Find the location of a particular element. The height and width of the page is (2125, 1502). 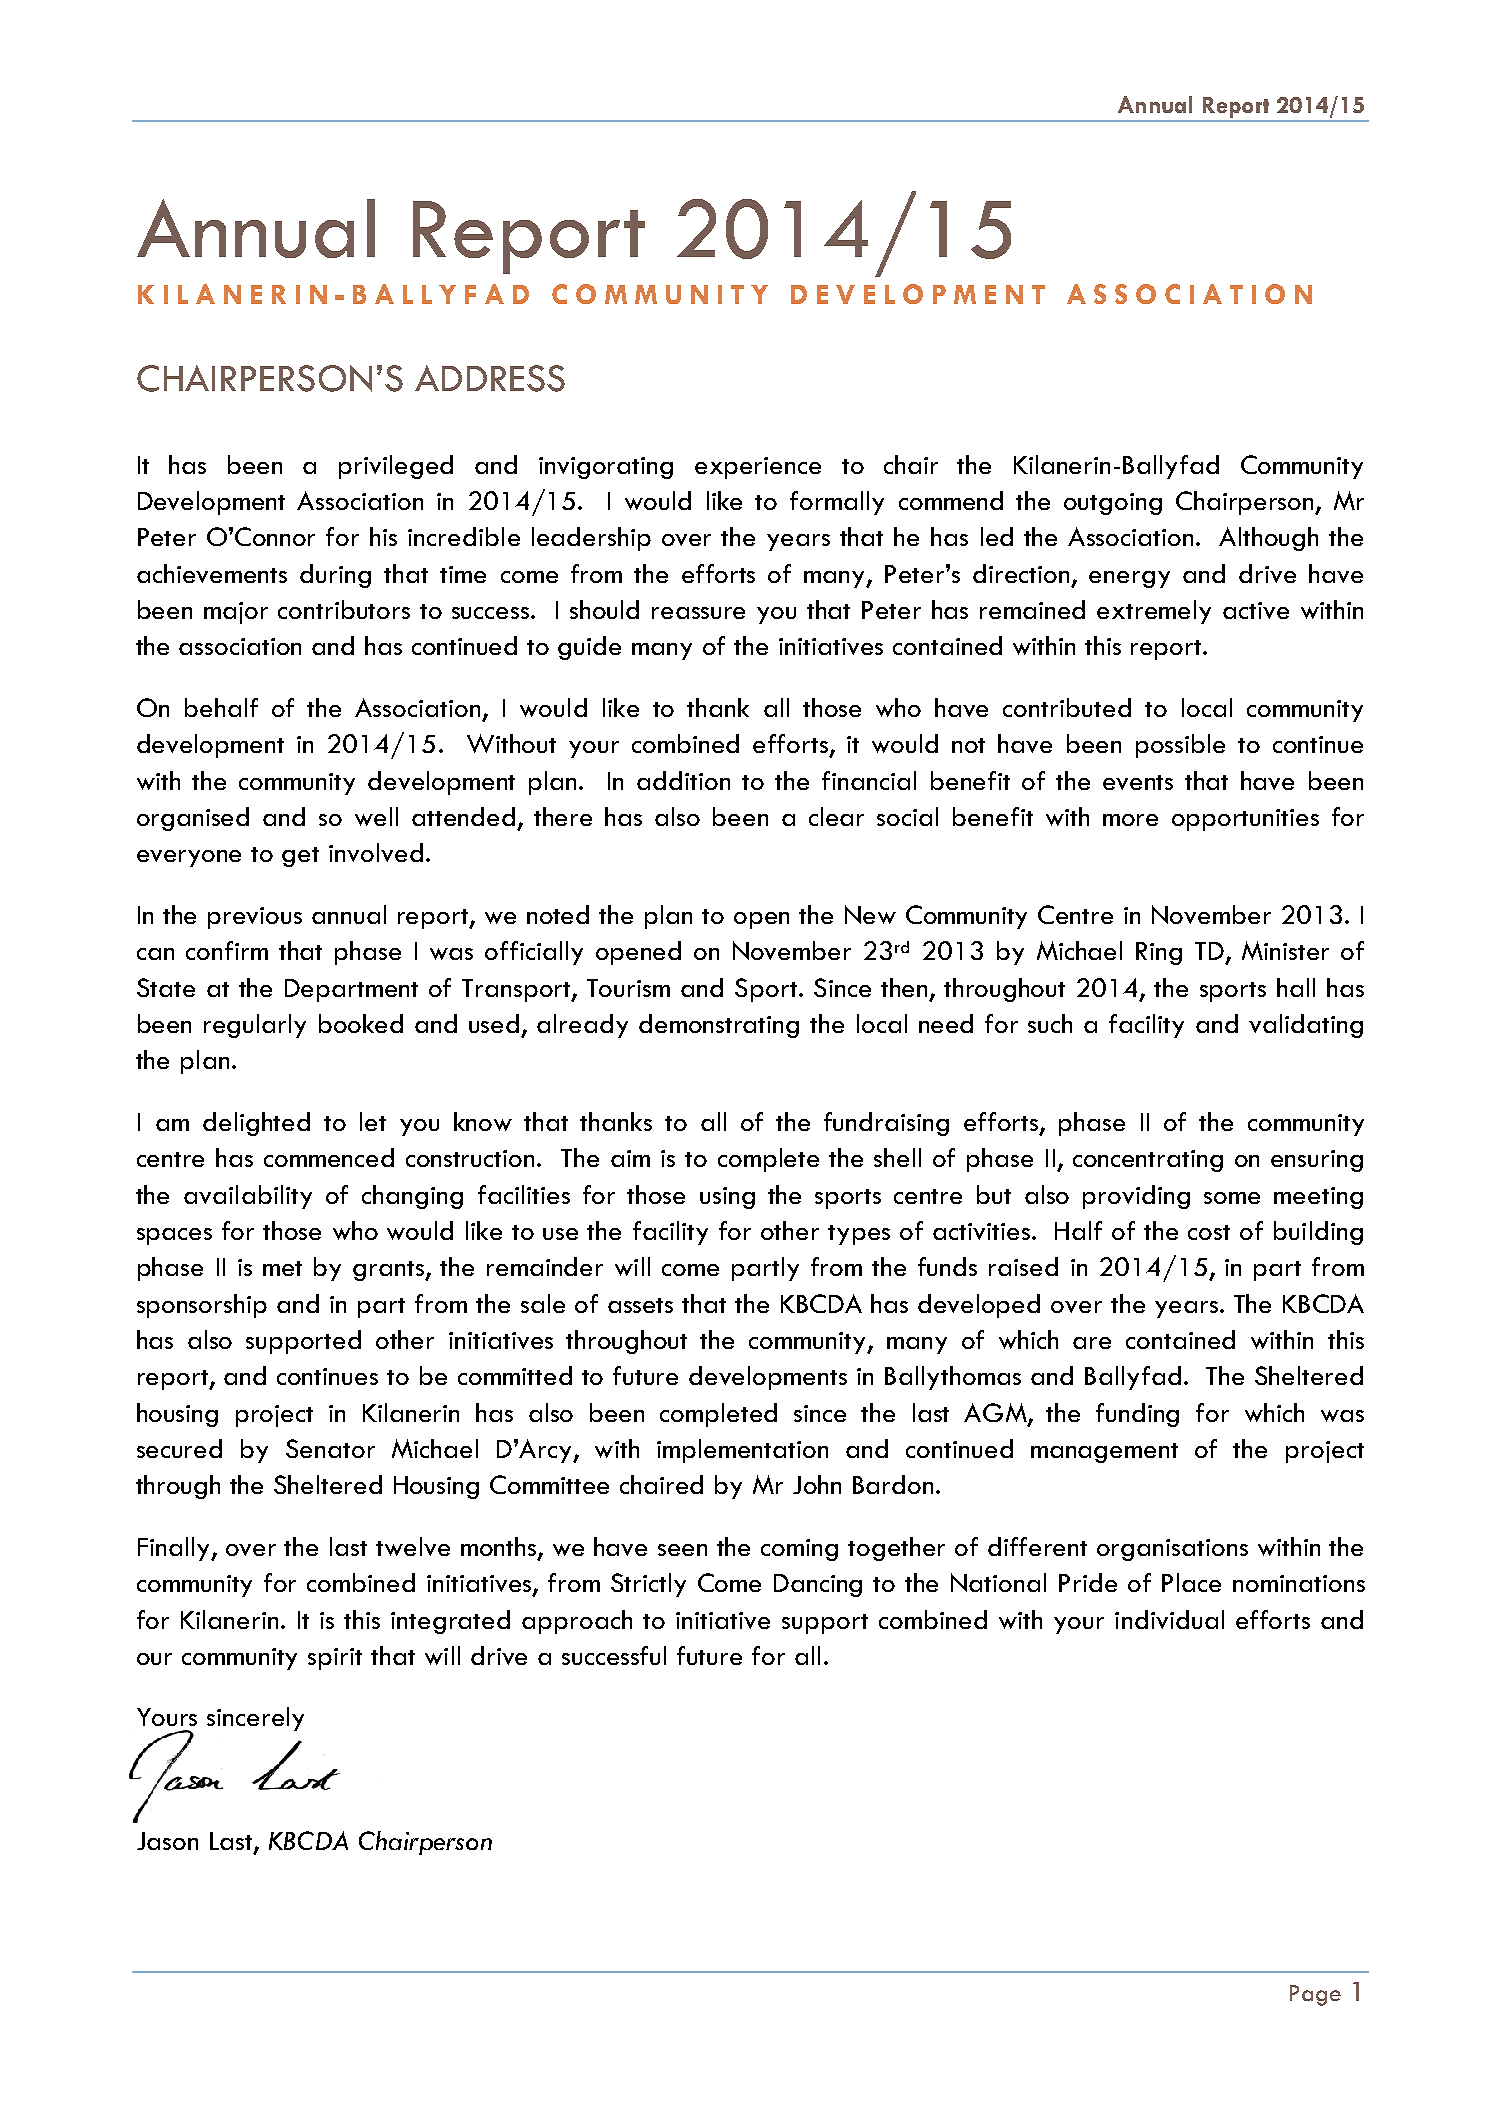

experience is located at coordinates (758, 468).
